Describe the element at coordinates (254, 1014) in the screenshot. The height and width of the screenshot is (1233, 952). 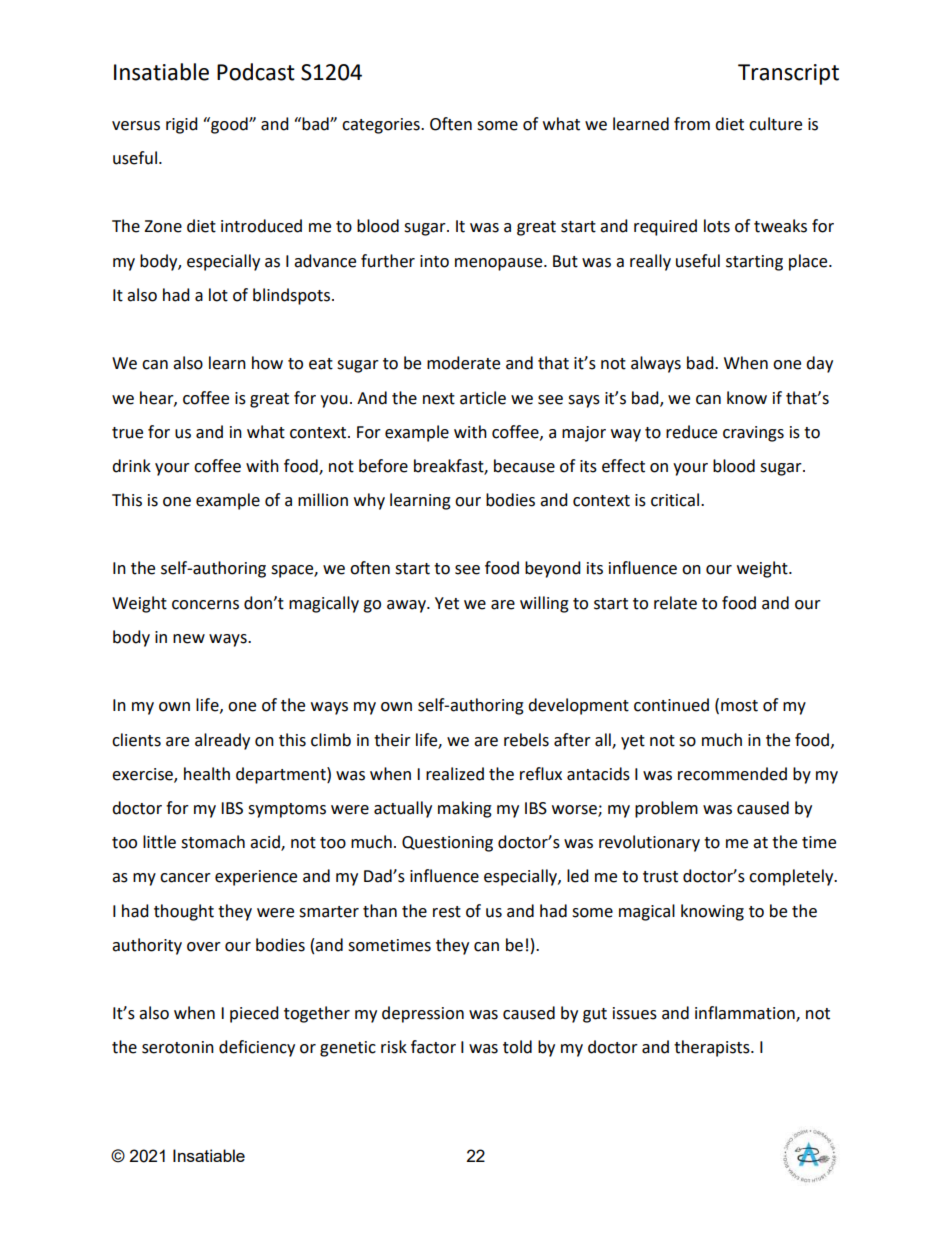
I see `pieced` at that location.
